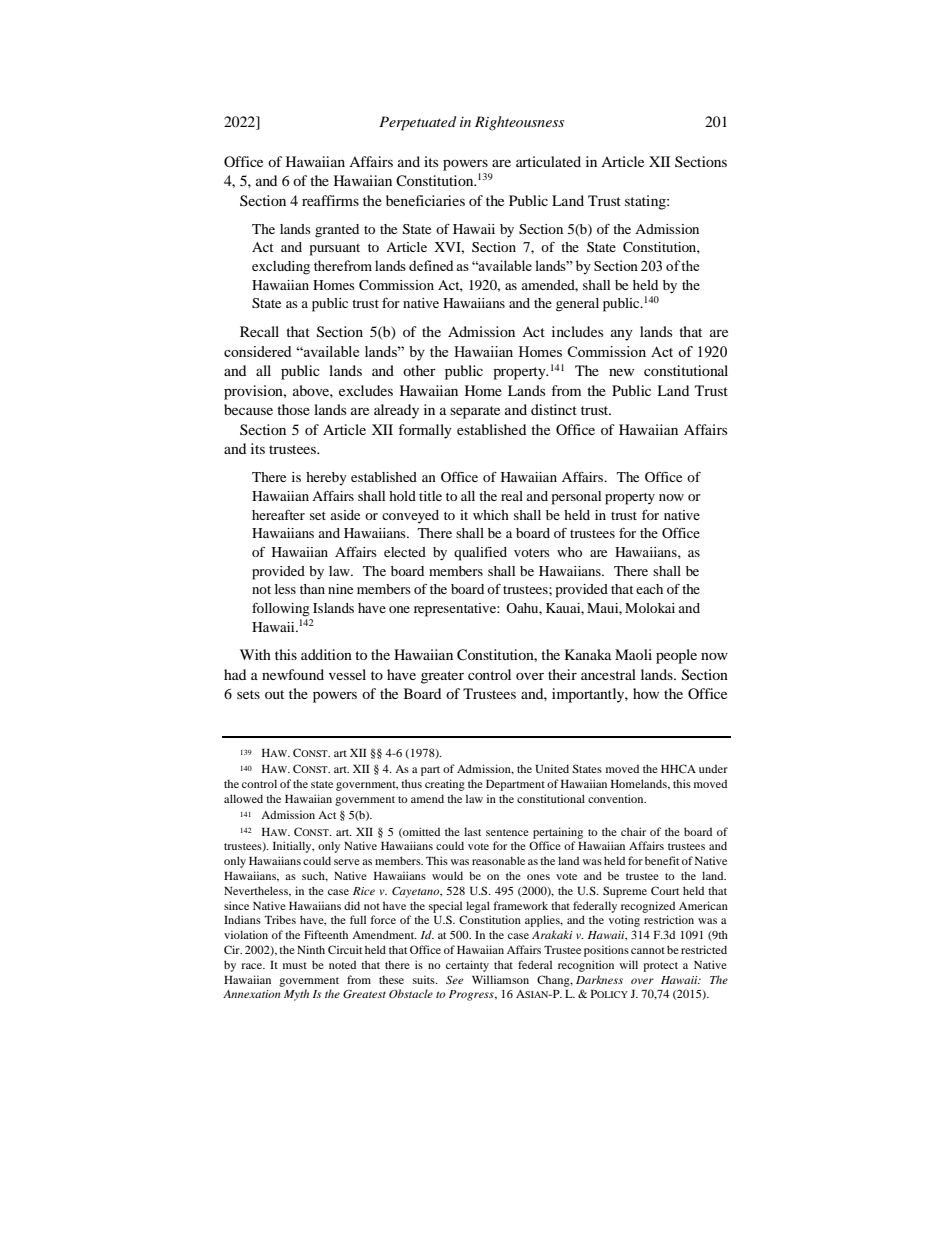  Describe the element at coordinates (649, 589) in the screenshot. I see `each` at that location.
